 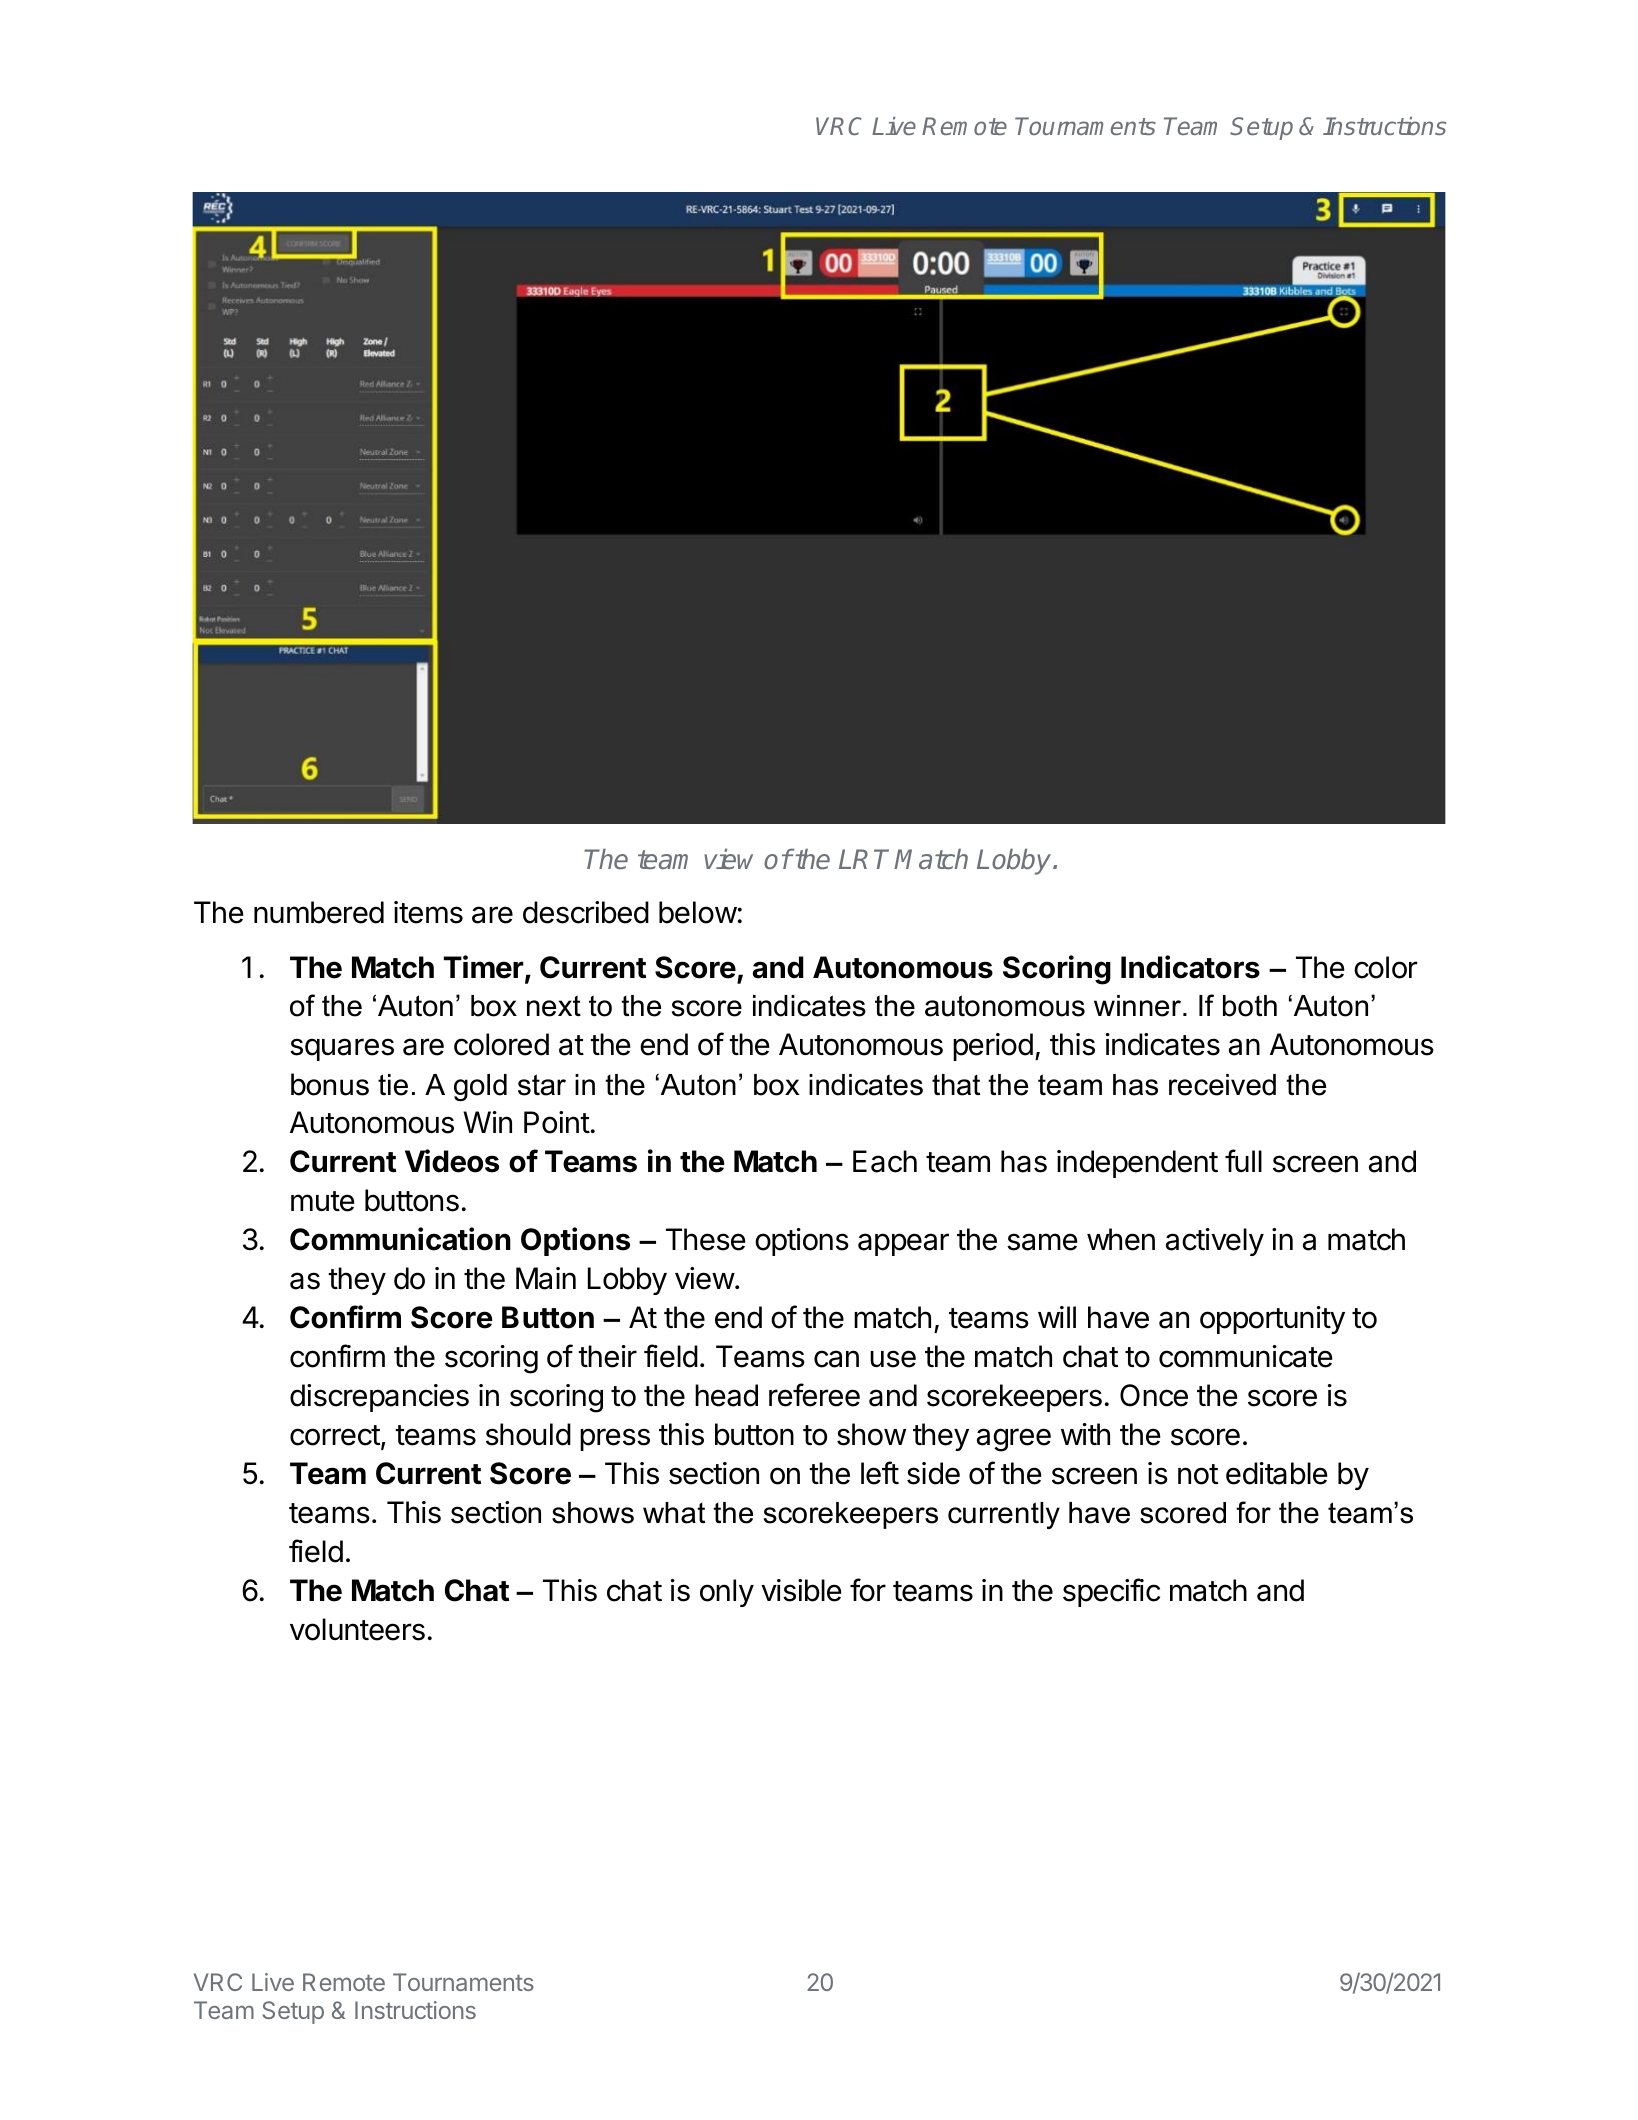 I want to click on LRT, so click(x=867, y=859).
